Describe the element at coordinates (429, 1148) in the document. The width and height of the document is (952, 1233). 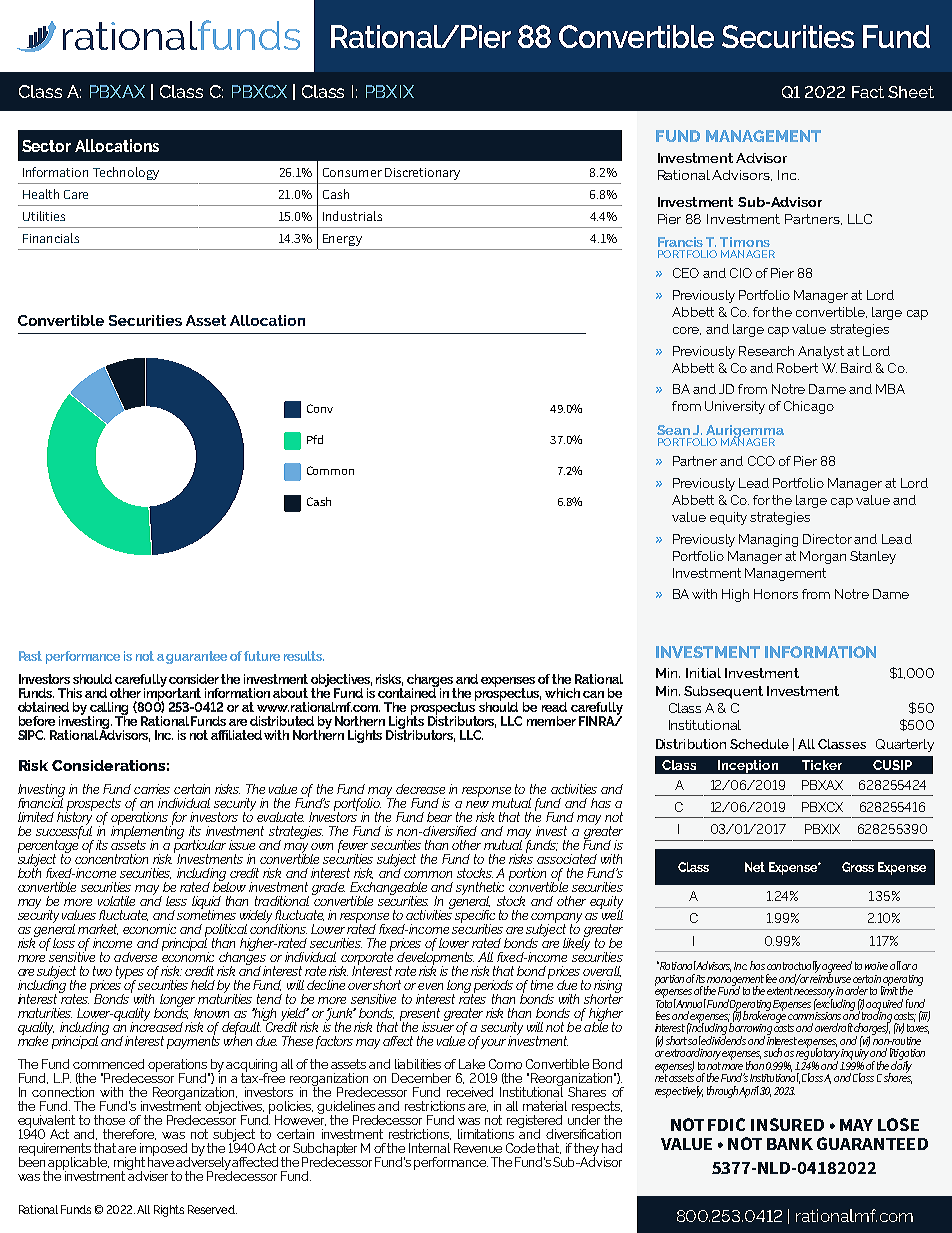
I see `Internal` at that location.
